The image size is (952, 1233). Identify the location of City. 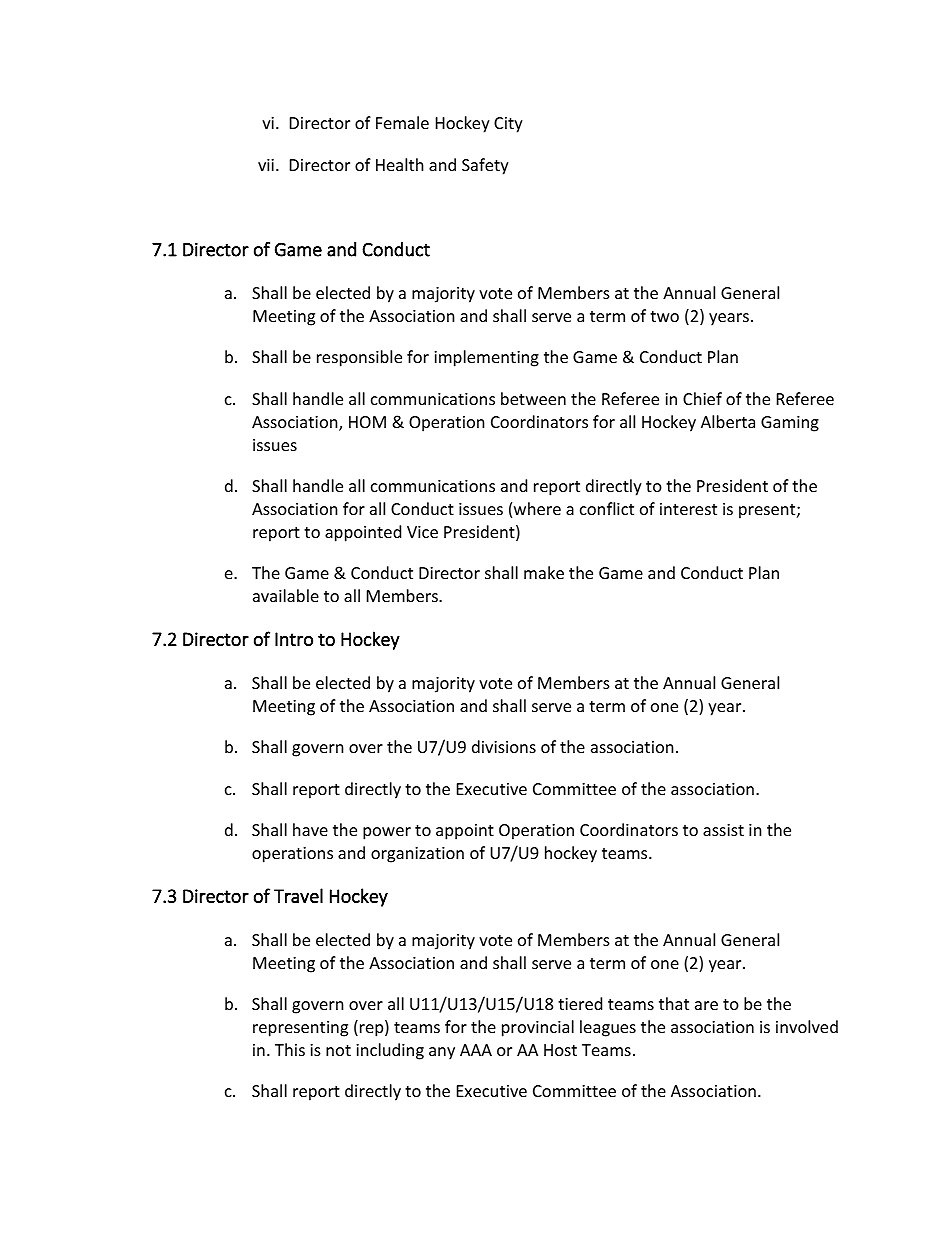
(508, 125).
